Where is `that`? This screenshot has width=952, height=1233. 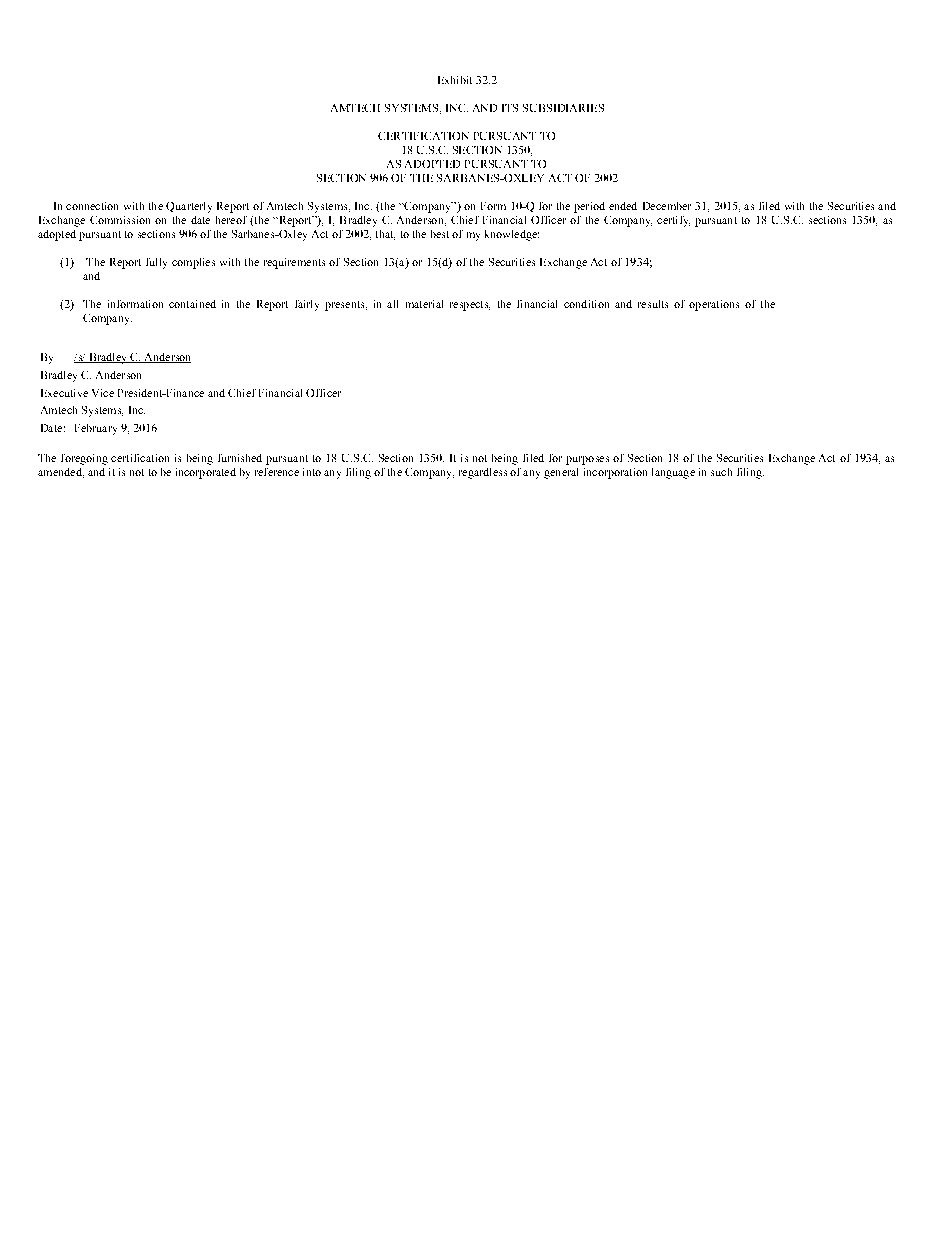 that is located at coordinates (385, 235).
